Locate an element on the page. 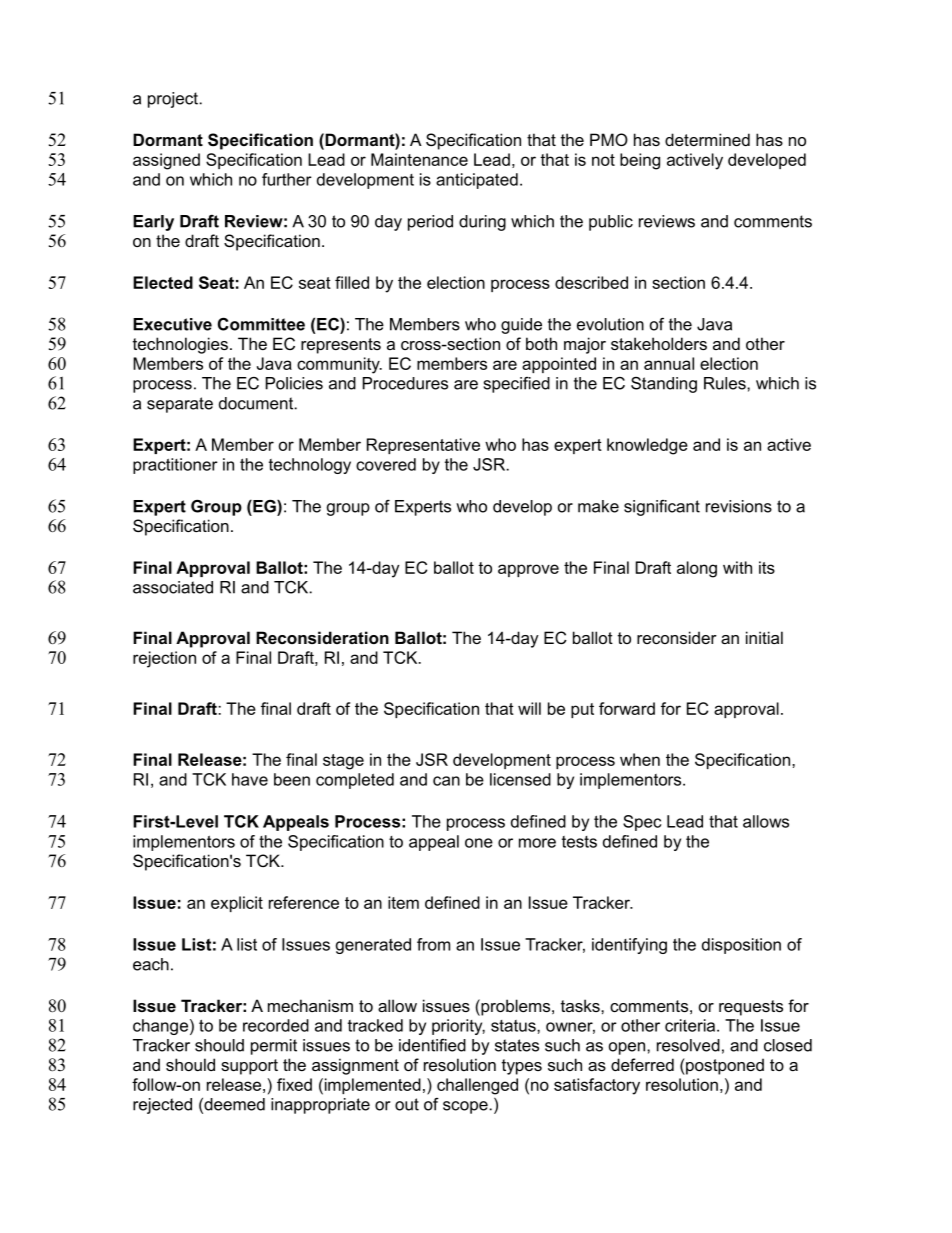  Maintenance is located at coordinates (419, 159).
